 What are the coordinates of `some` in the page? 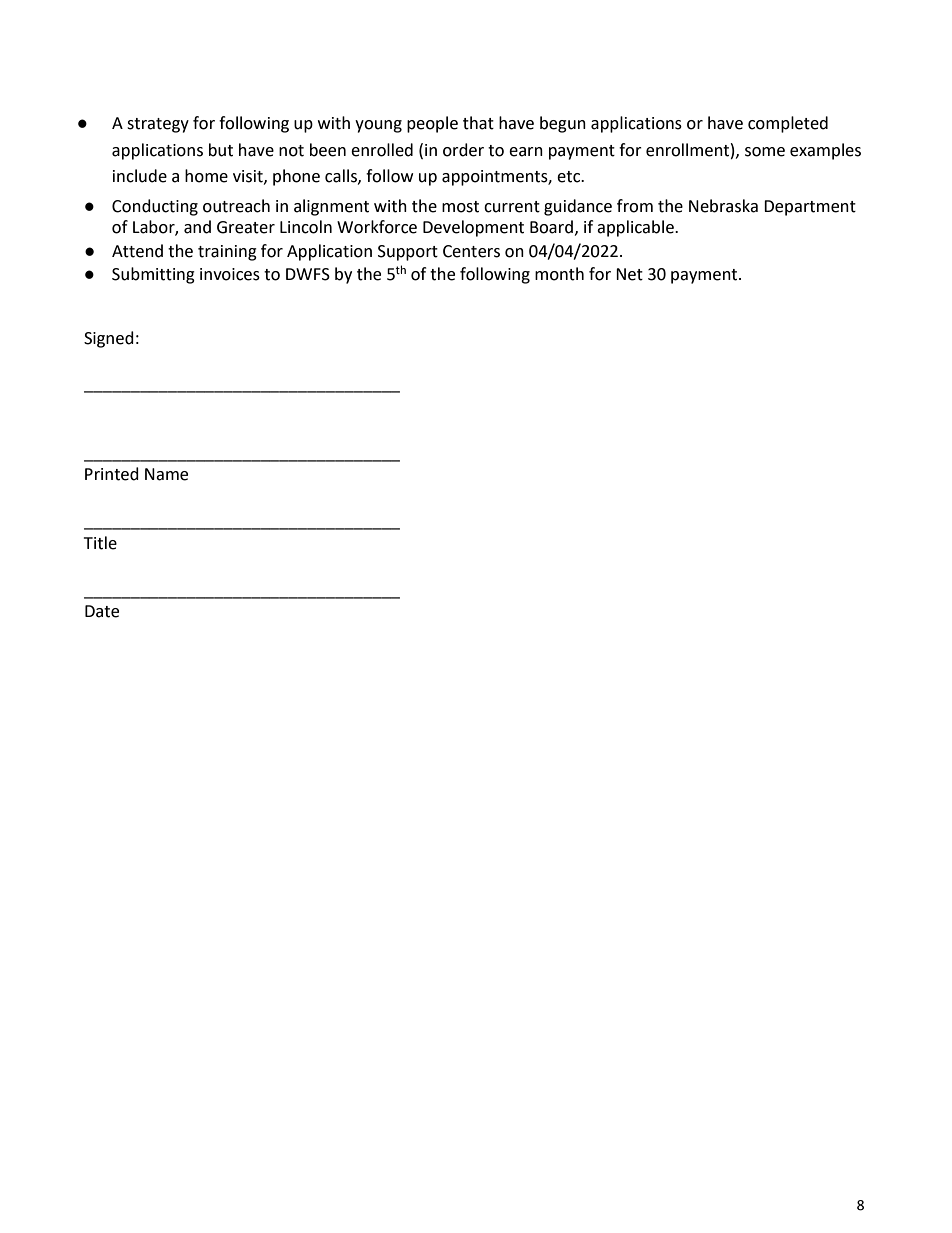 It's located at (765, 152).
